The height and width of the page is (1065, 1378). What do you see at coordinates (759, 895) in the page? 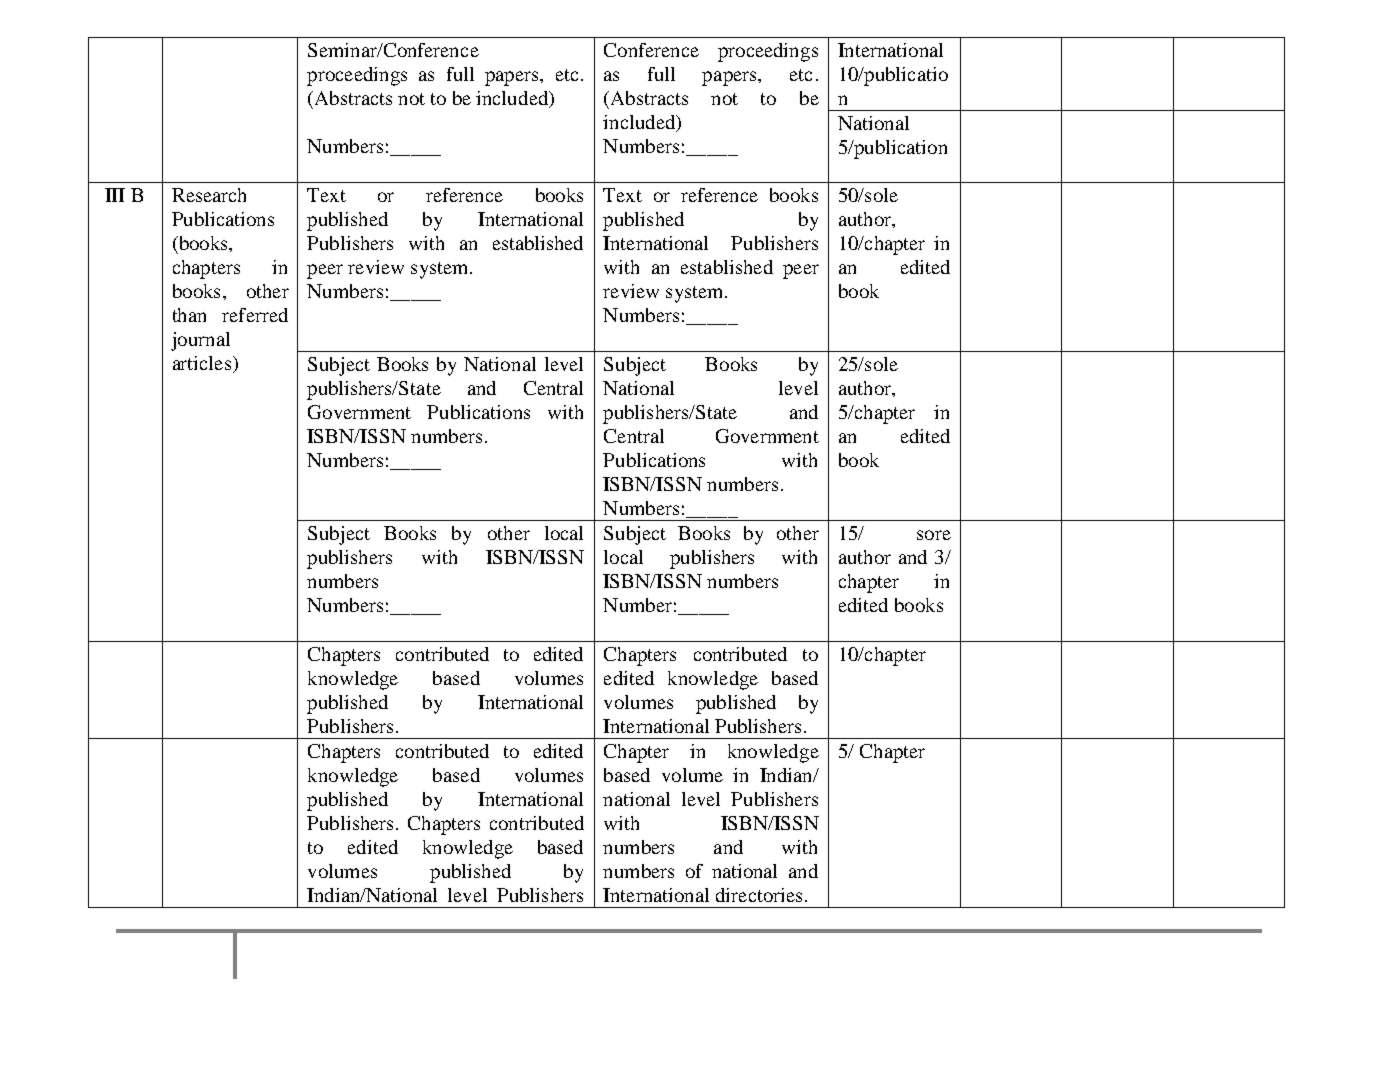
I see `directories` at bounding box center [759, 895].
